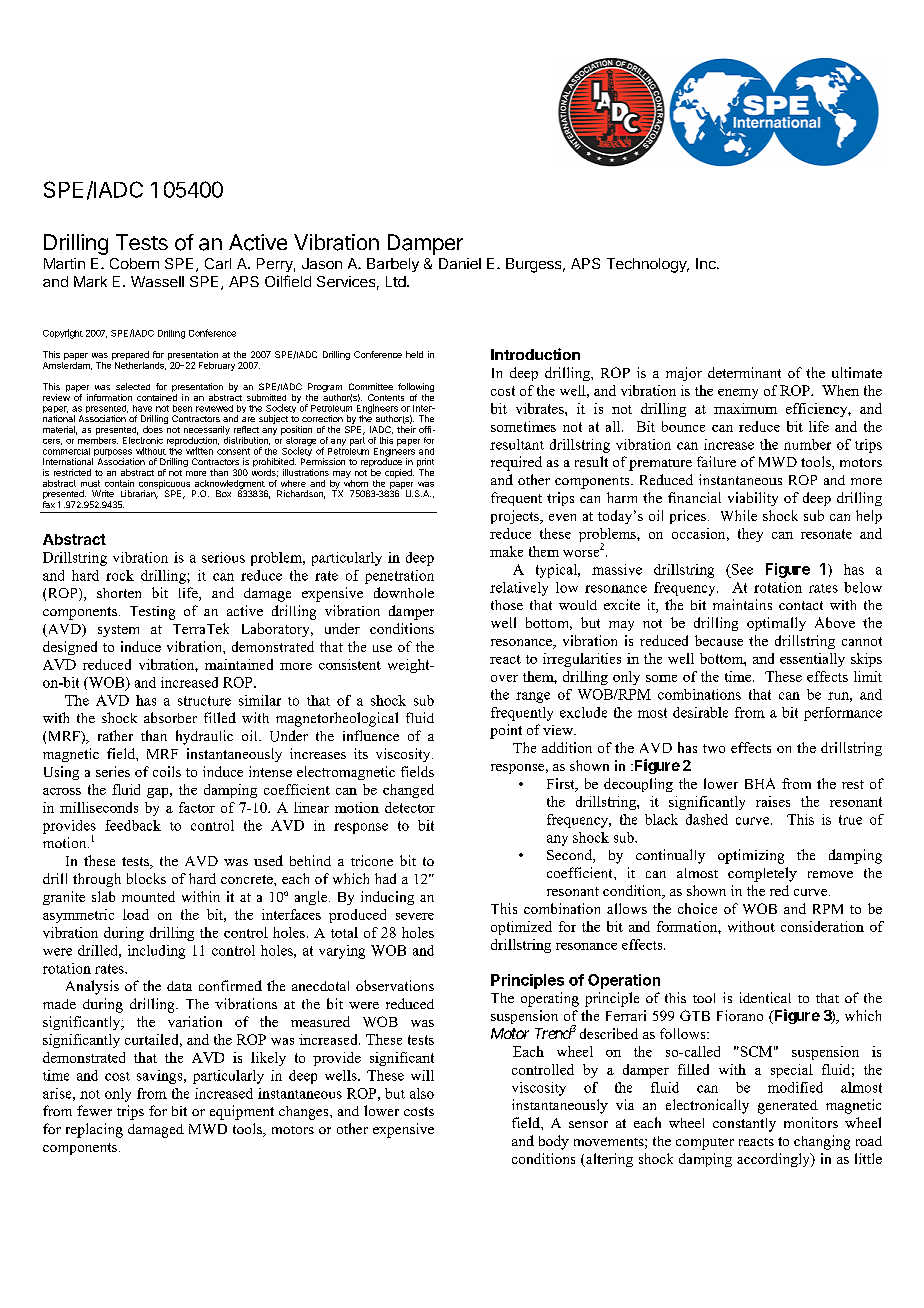  I want to click on point, so click(506, 731).
